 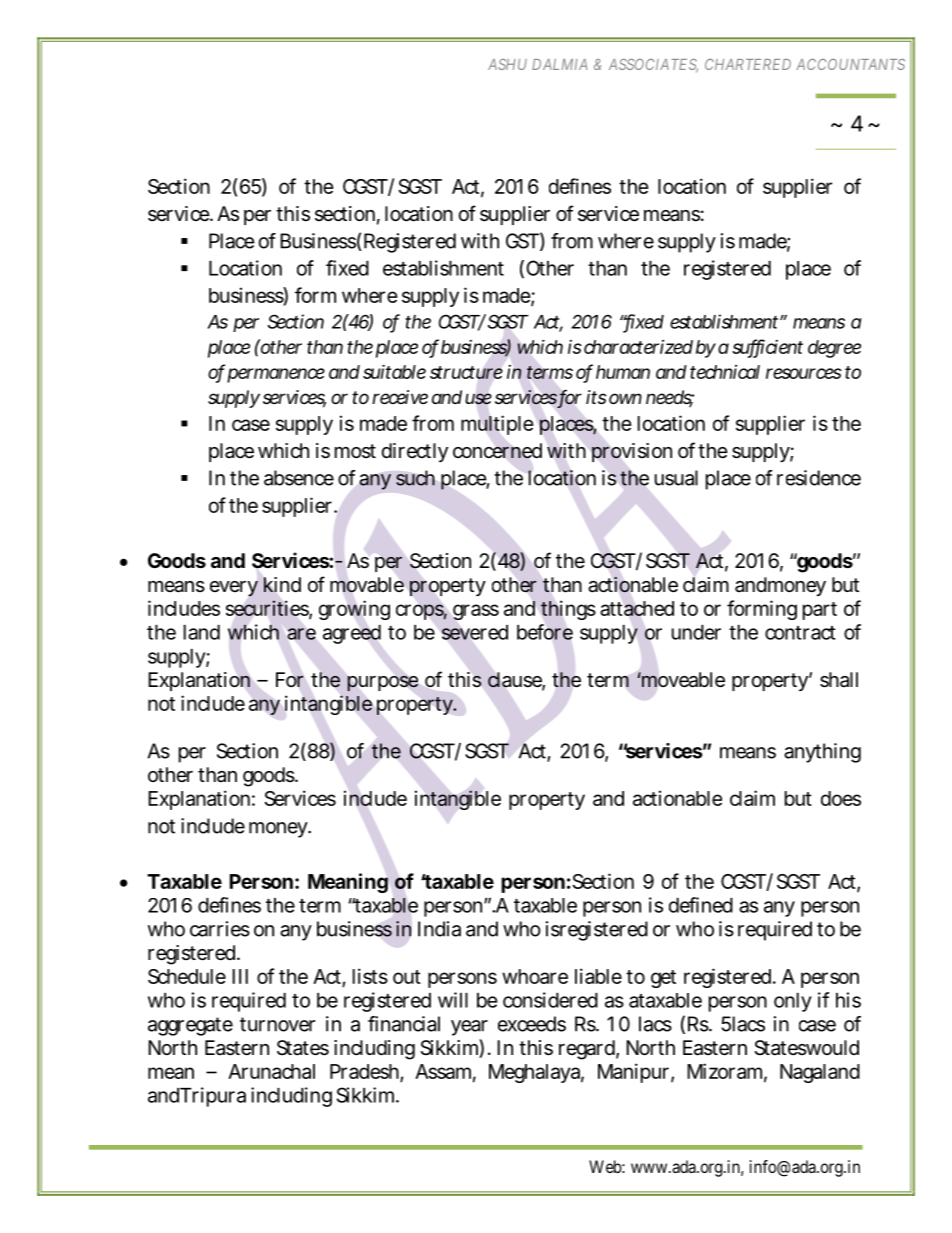 What do you see at coordinates (560, 64) in the screenshot?
I see `DALMIA` at bounding box center [560, 64].
